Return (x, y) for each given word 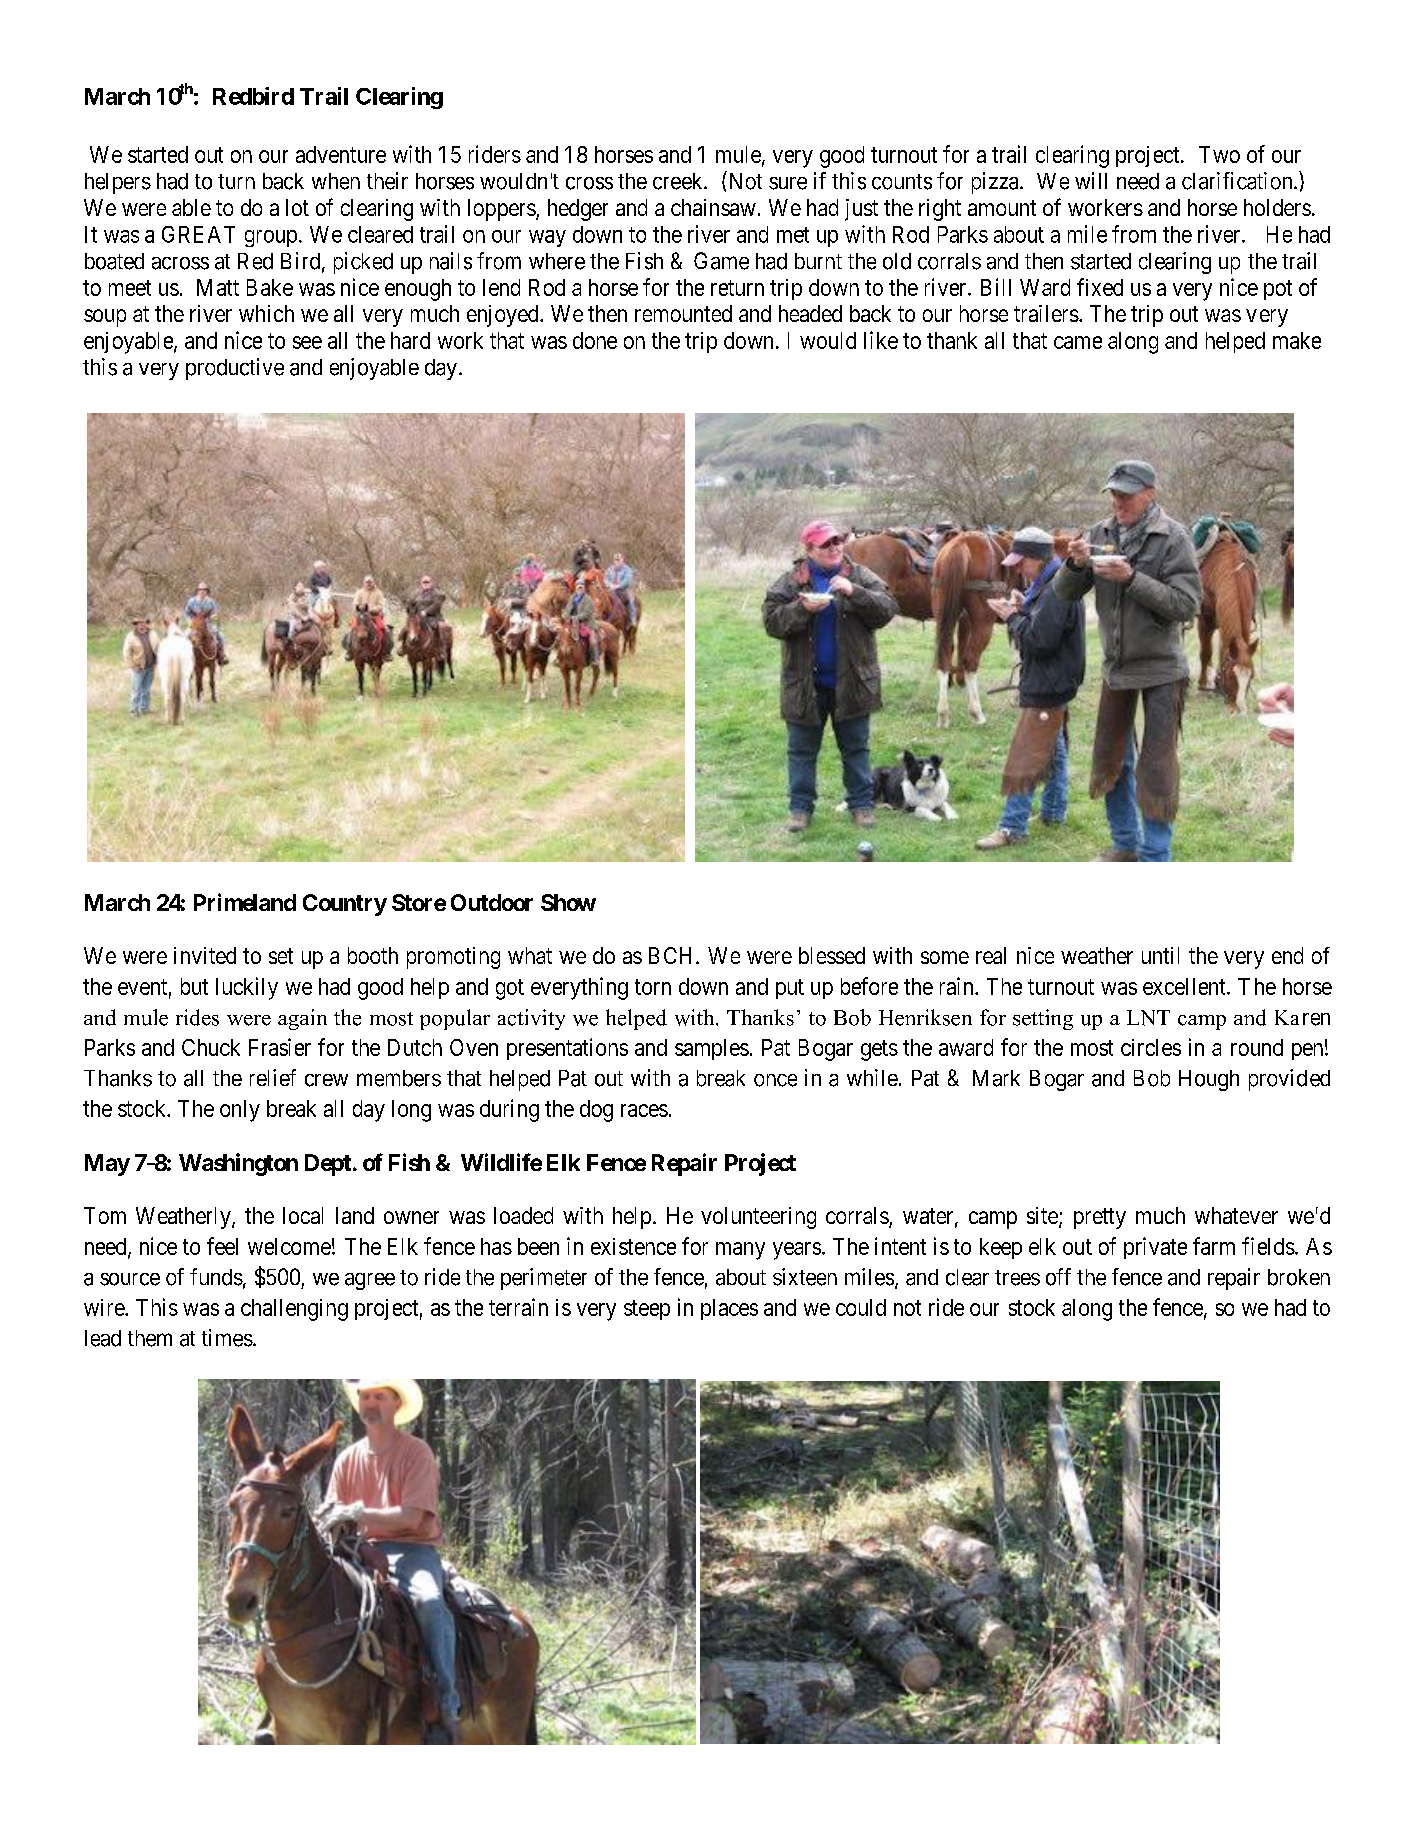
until (1160, 955)
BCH (673, 955)
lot (297, 207)
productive (235, 369)
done (595, 340)
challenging (294, 1310)
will (1091, 180)
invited (205, 955)
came (1078, 342)
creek (679, 181)
